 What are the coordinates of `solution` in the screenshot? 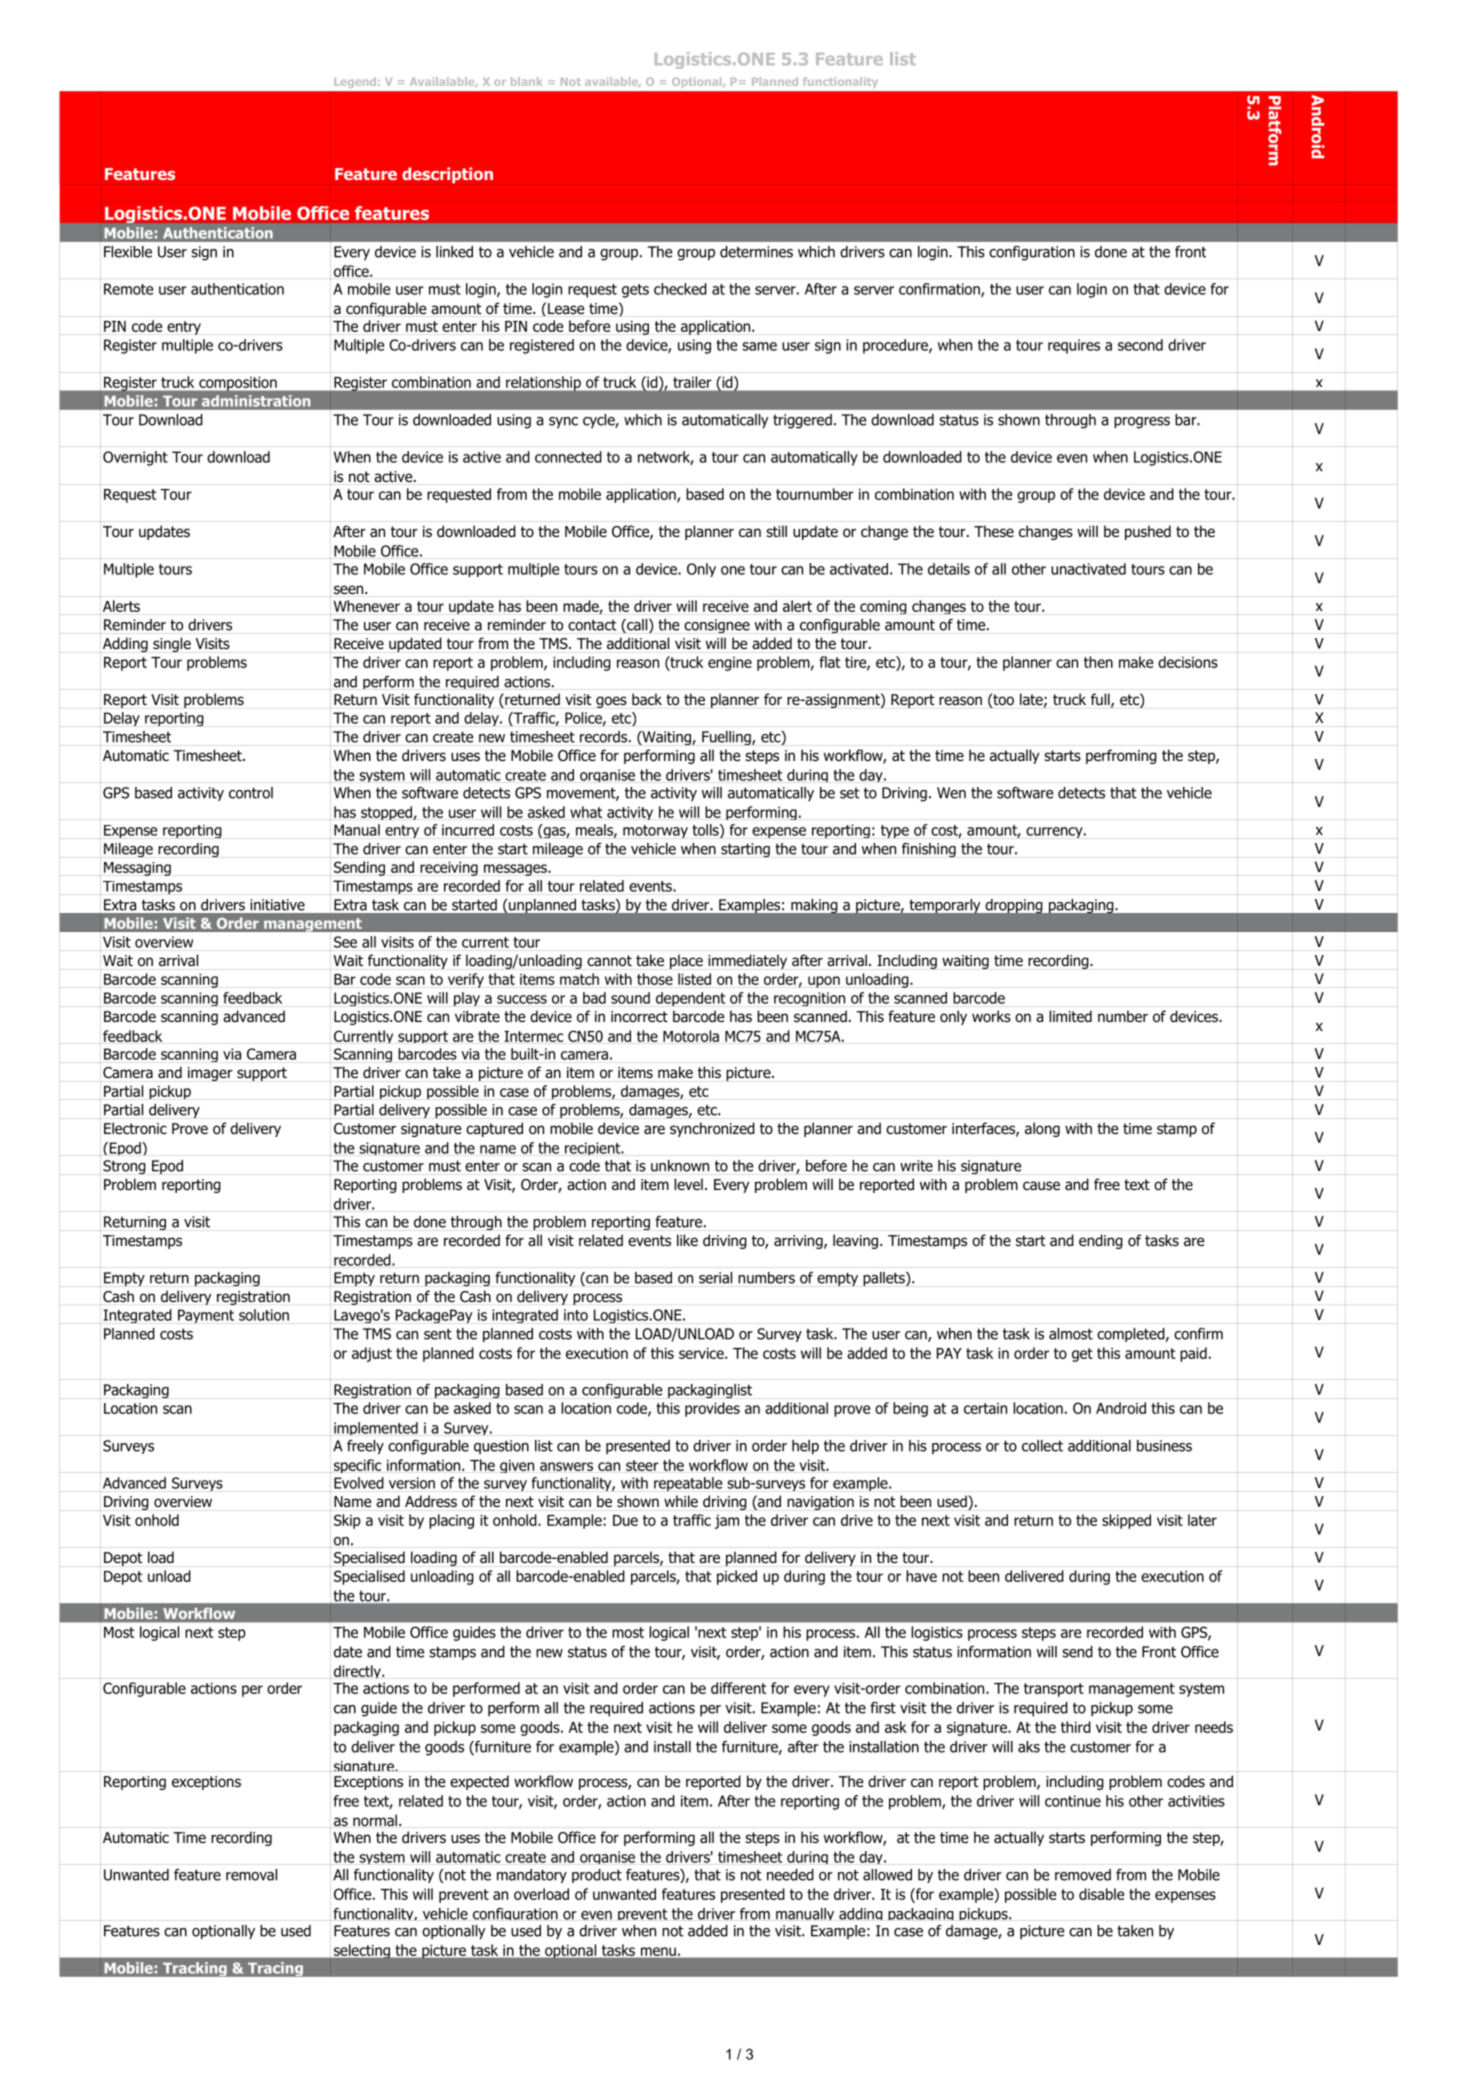 It's located at (264, 1315).
